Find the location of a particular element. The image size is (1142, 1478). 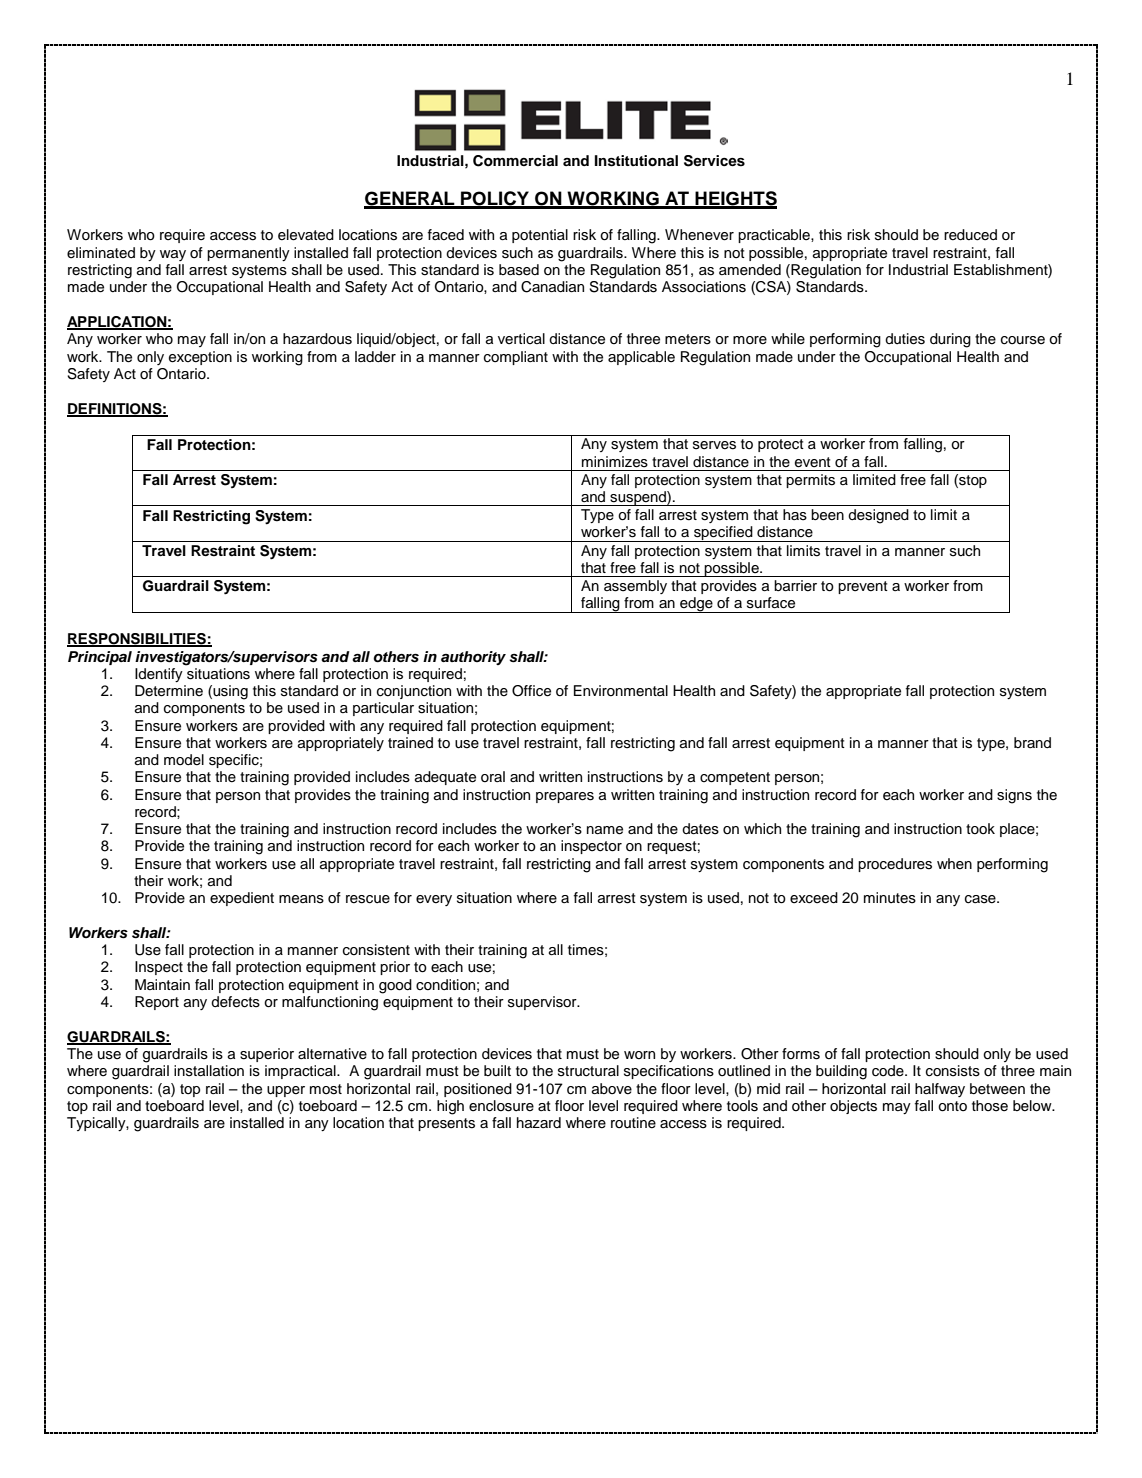

designed is located at coordinates (878, 516).
